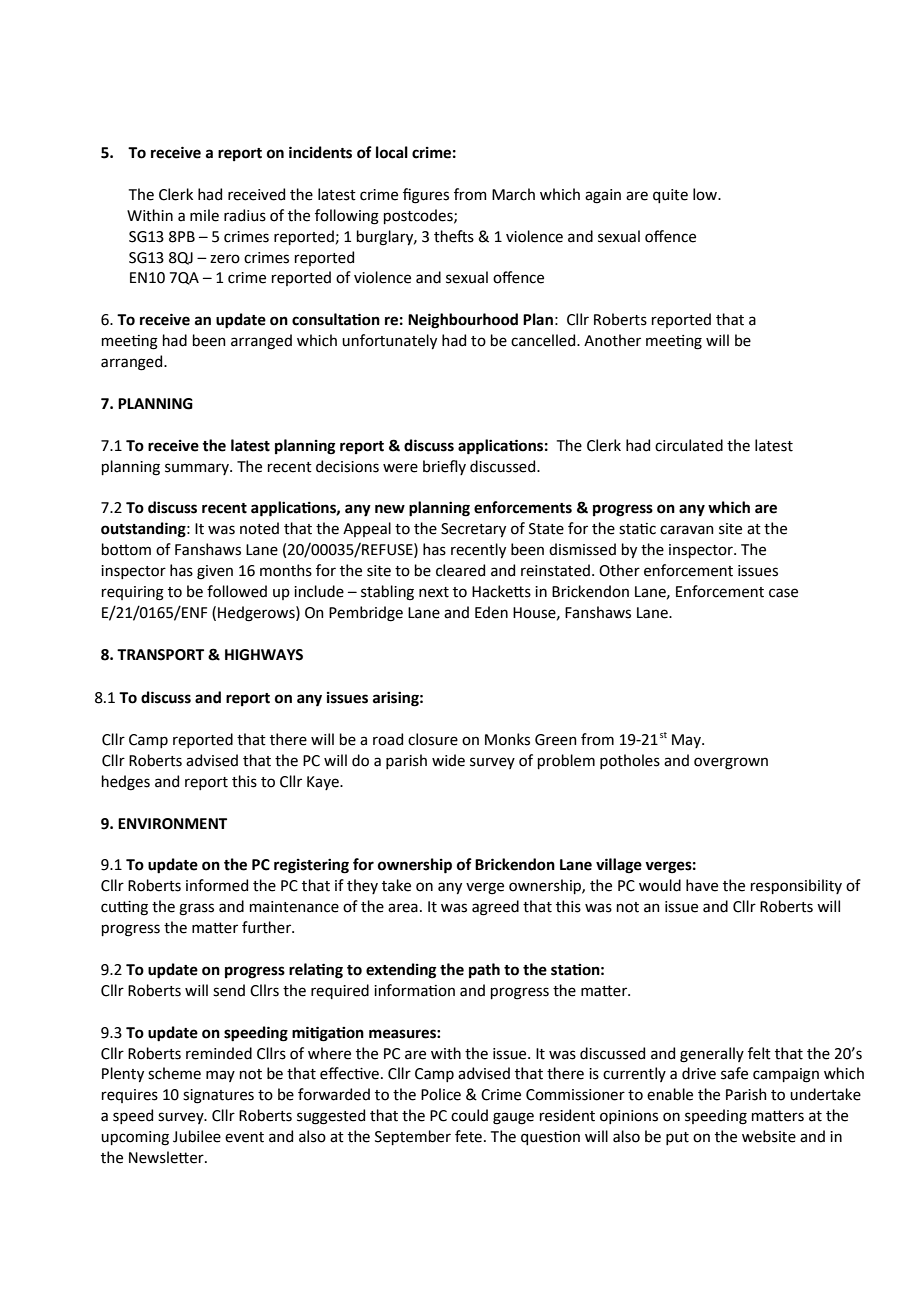 This page has height=1308, width=924. What do you see at coordinates (689, 445) in the page?
I see `circulated` at bounding box center [689, 445].
